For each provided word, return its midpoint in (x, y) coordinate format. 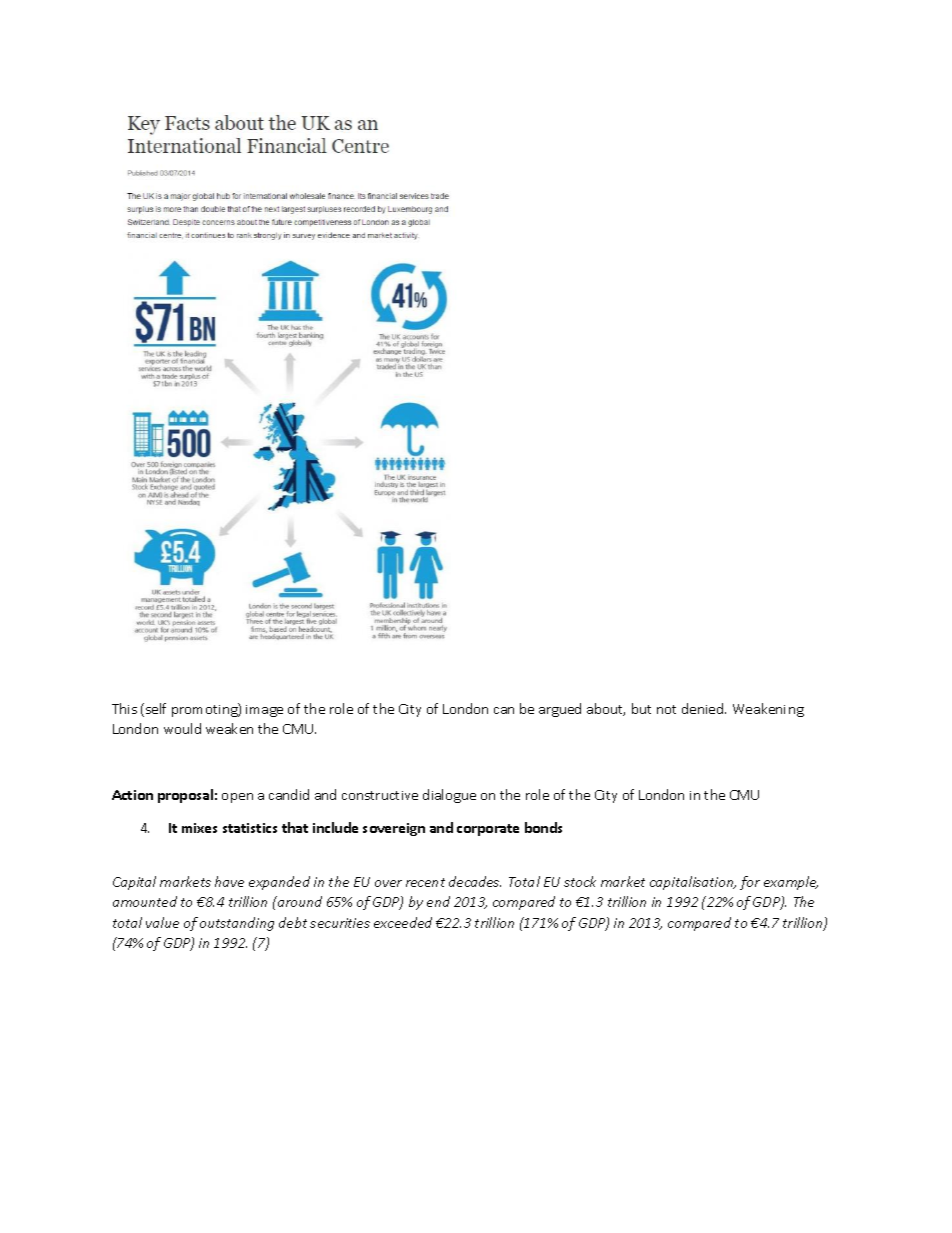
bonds (543, 827)
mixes (199, 828)
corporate (488, 830)
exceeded (403, 922)
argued (560, 710)
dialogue (449, 796)
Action (132, 795)
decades (475, 881)
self (156, 708)
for (750, 883)
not (666, 709)
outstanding (237, 924)
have (229, 881)
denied (704, 708)
